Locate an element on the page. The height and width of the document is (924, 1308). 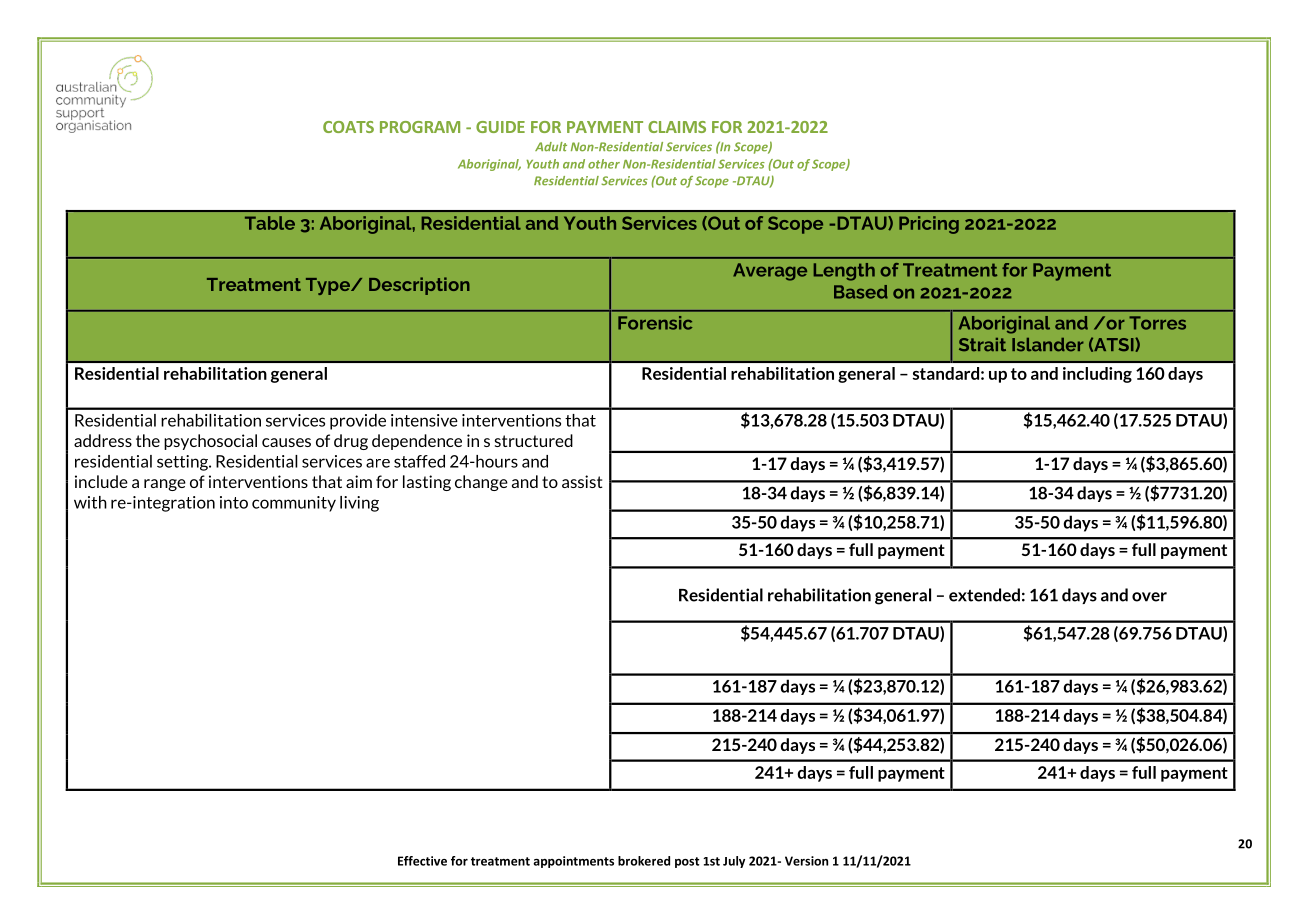
other is located at coordinates (604, 164).
